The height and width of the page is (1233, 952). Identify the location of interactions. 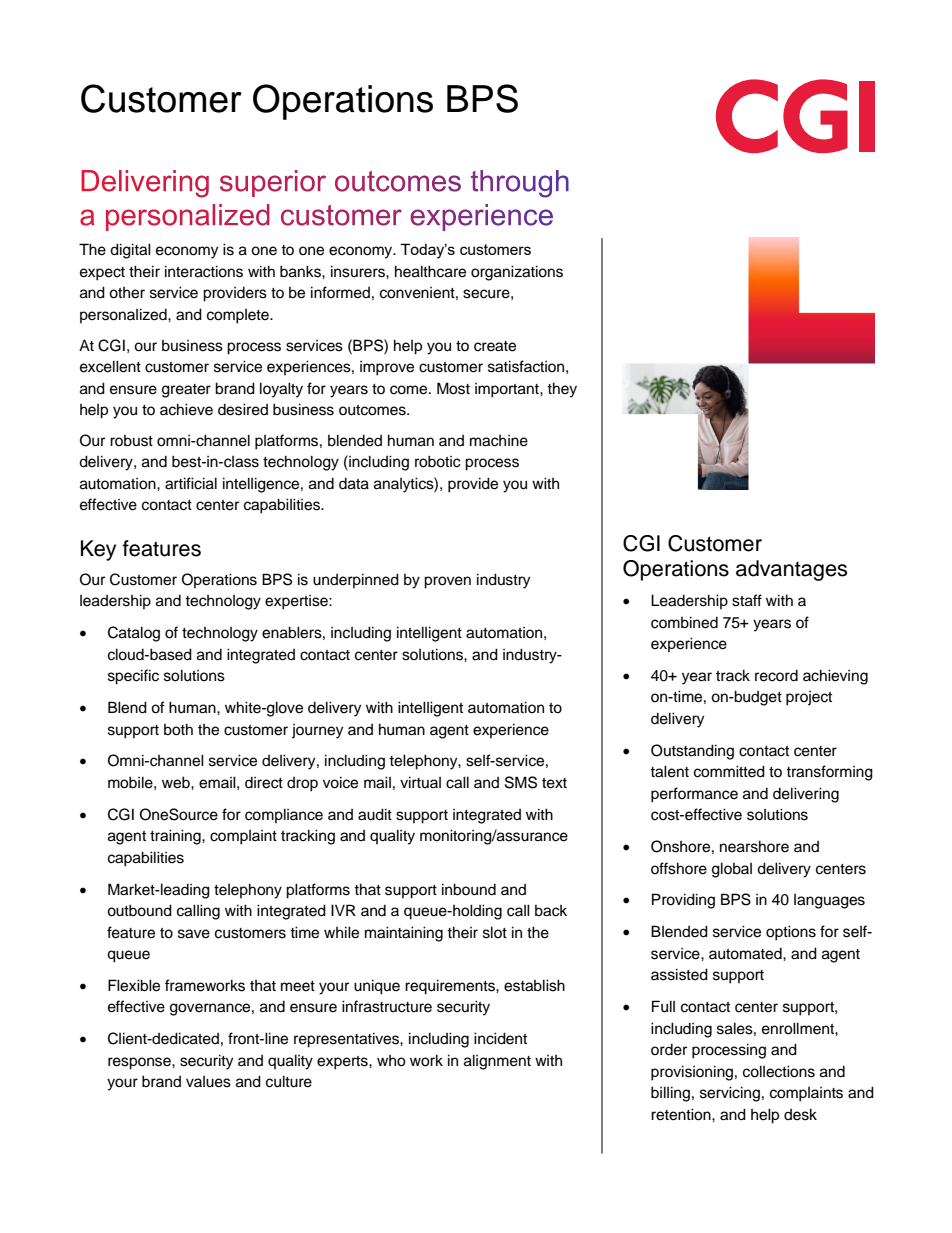
(204, 271).
